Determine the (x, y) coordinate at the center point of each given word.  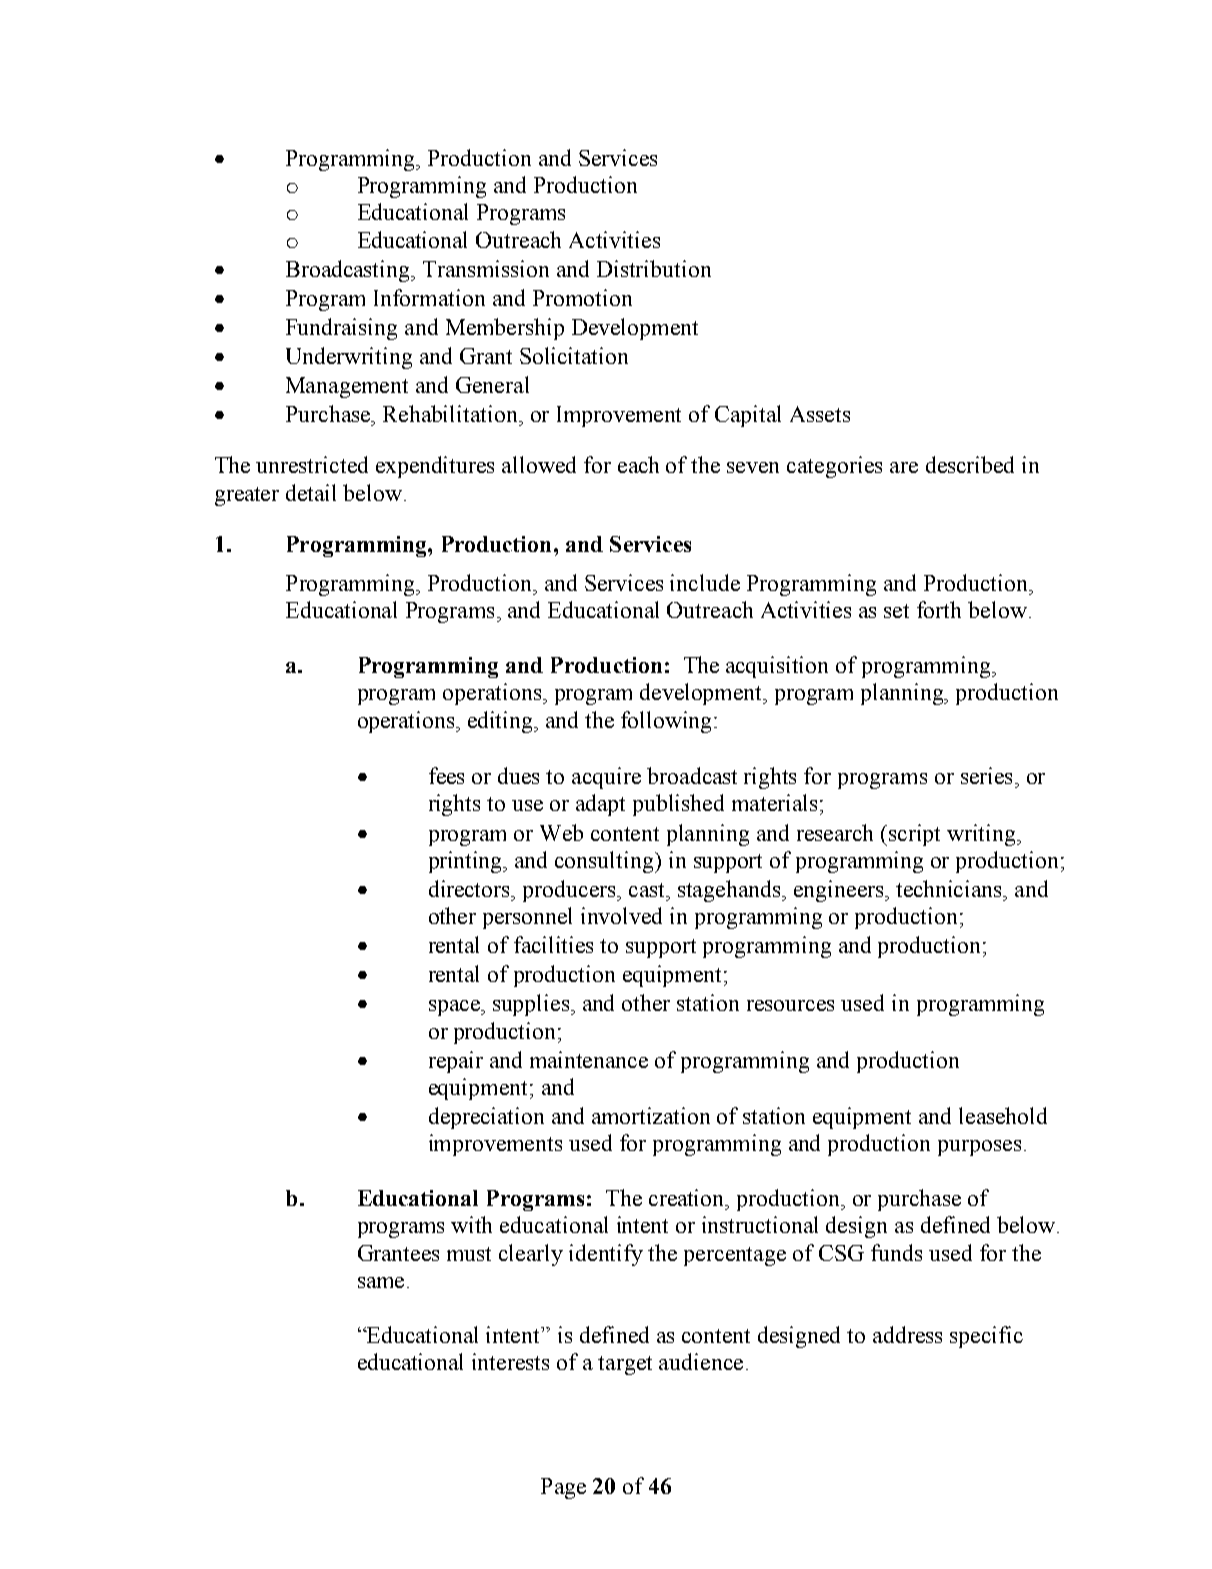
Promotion (582, 297)
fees (446, 775)
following (668, 722)
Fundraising (341, 329)
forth (939, 609)
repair (456, 1062)
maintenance (589, 1059)
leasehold (1003, 1115)
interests (510, 1361)
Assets (820, 414)
